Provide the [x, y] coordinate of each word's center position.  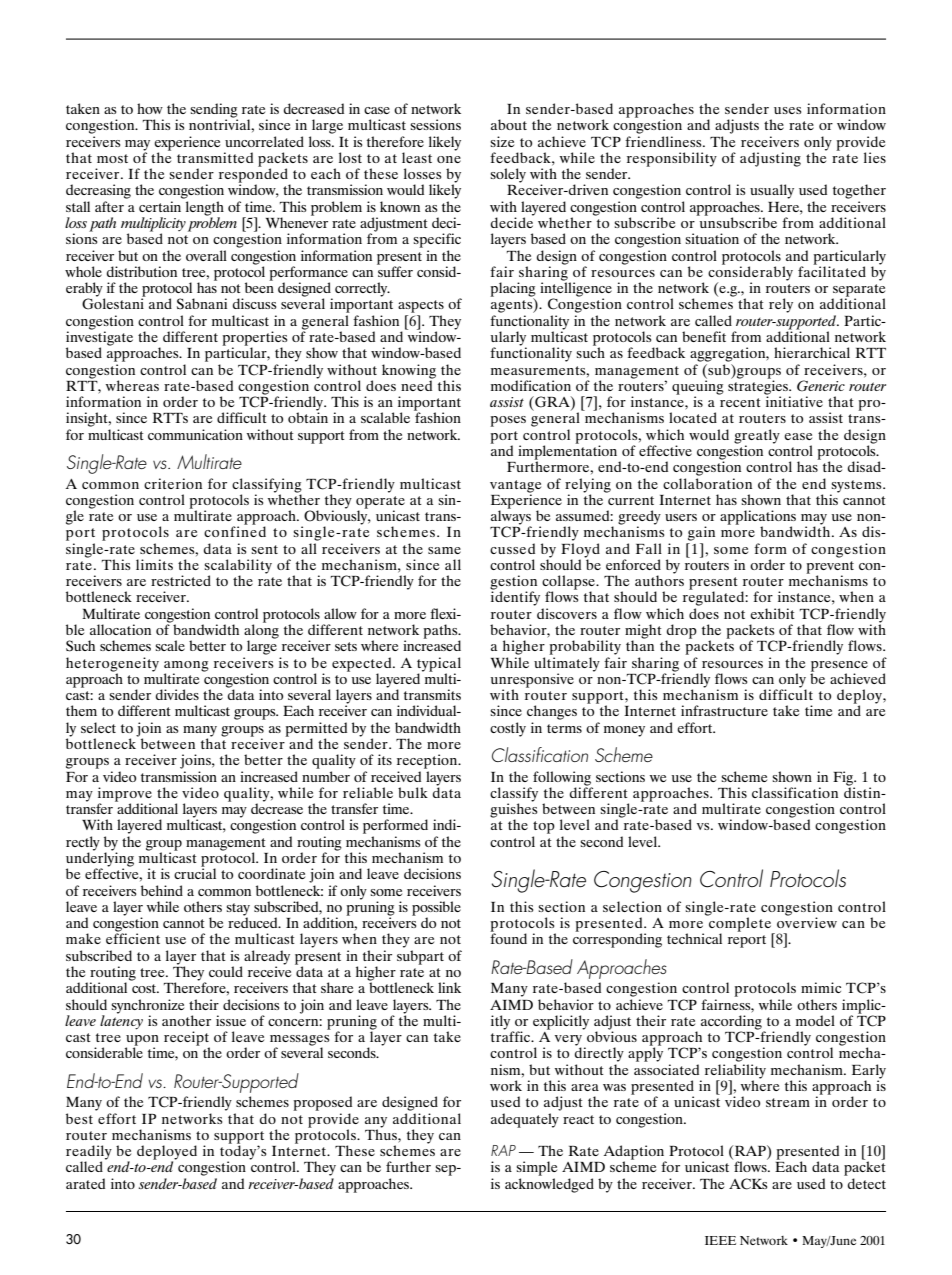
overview [807, 921]
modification [531, 385]
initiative [794, 400]
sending [214, 111]
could [226, 971]
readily [89, 1153]
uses [787, 110]
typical [439, 665]
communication [195, 434]
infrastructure [724, 710]
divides [177, 694]
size [502, 141]
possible [436, 909]
